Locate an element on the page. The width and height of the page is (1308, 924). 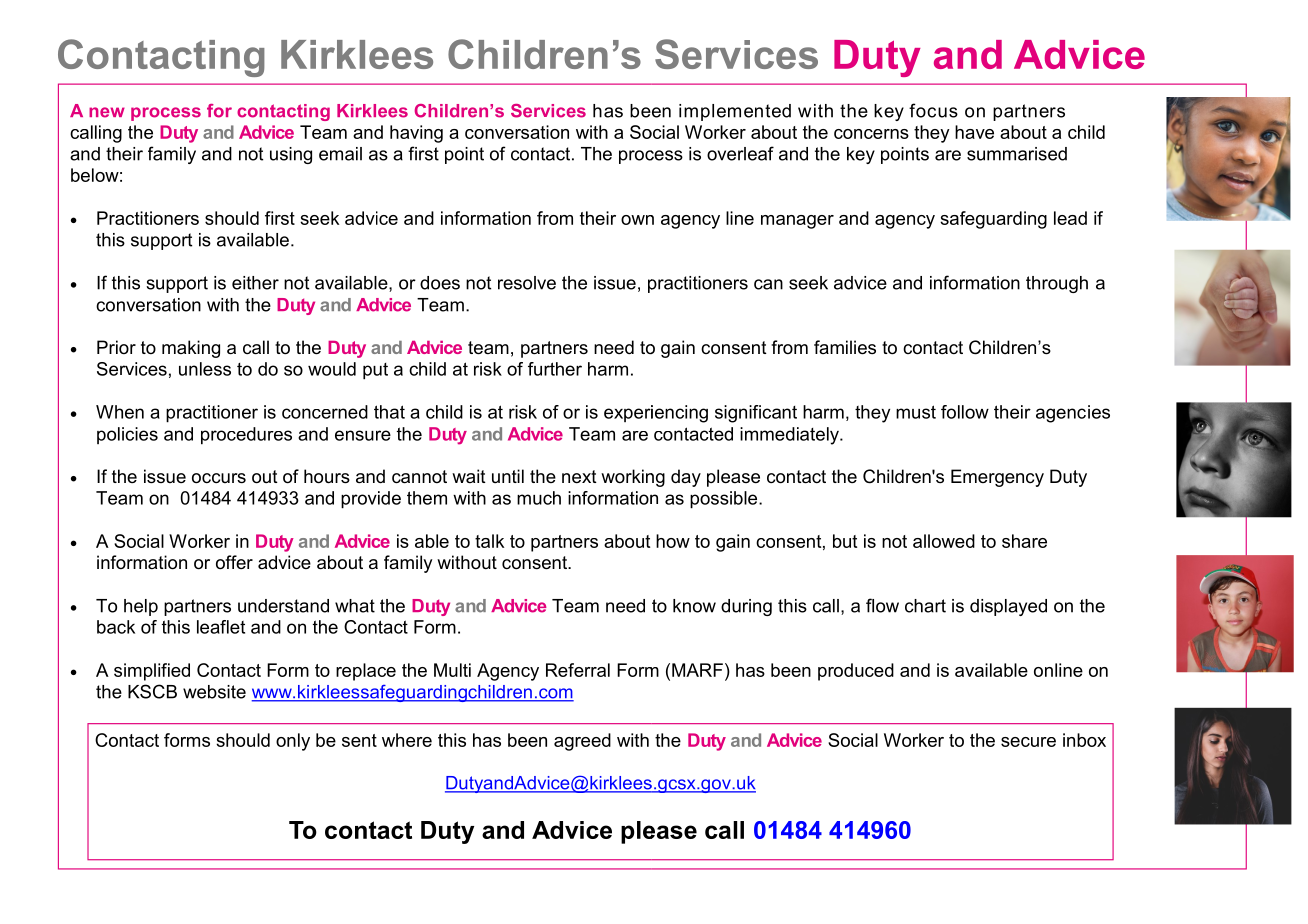
further is located at coordinates (555, 369).
